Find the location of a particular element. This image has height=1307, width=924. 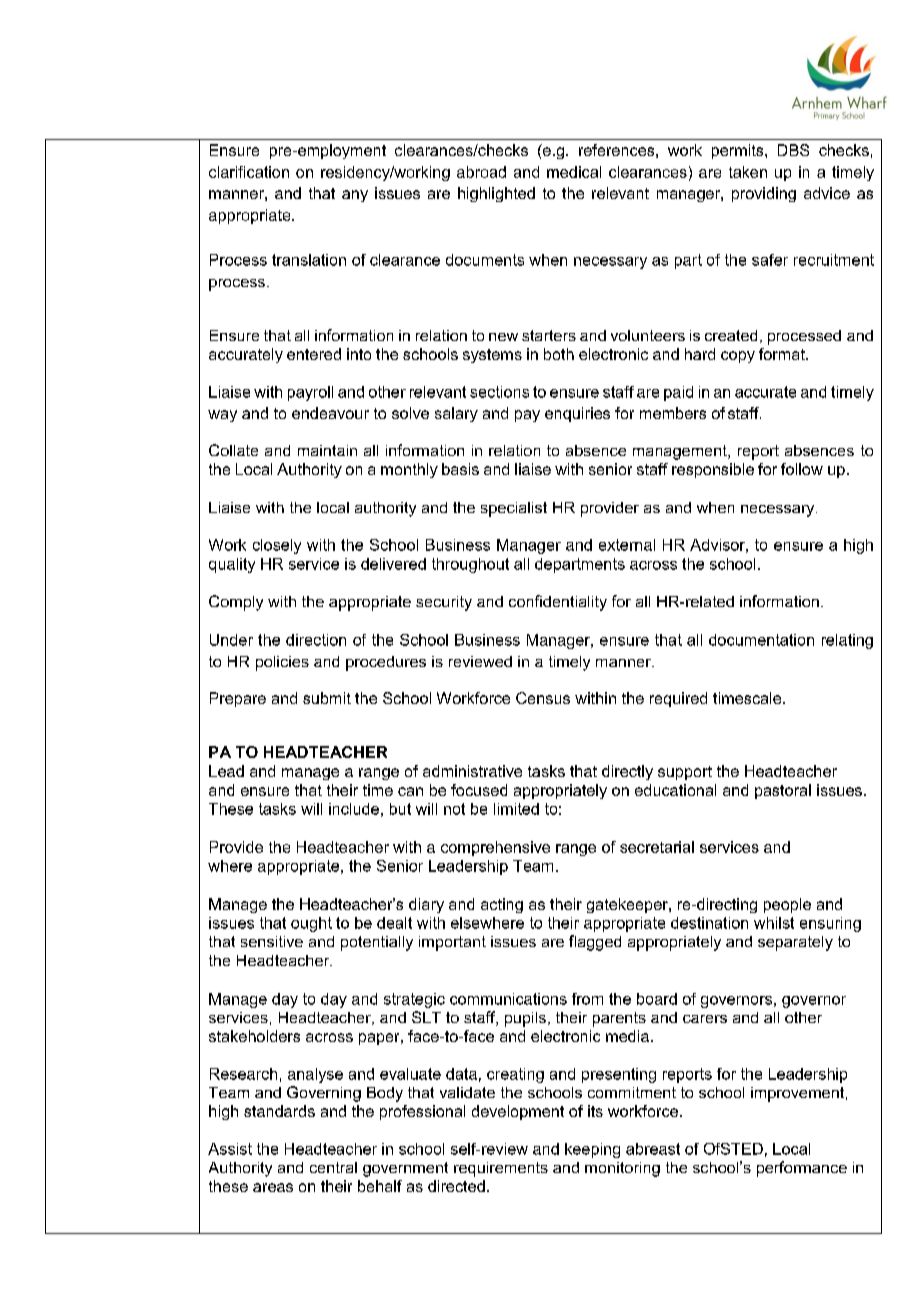

providing is located at coordinates (764, 194).
